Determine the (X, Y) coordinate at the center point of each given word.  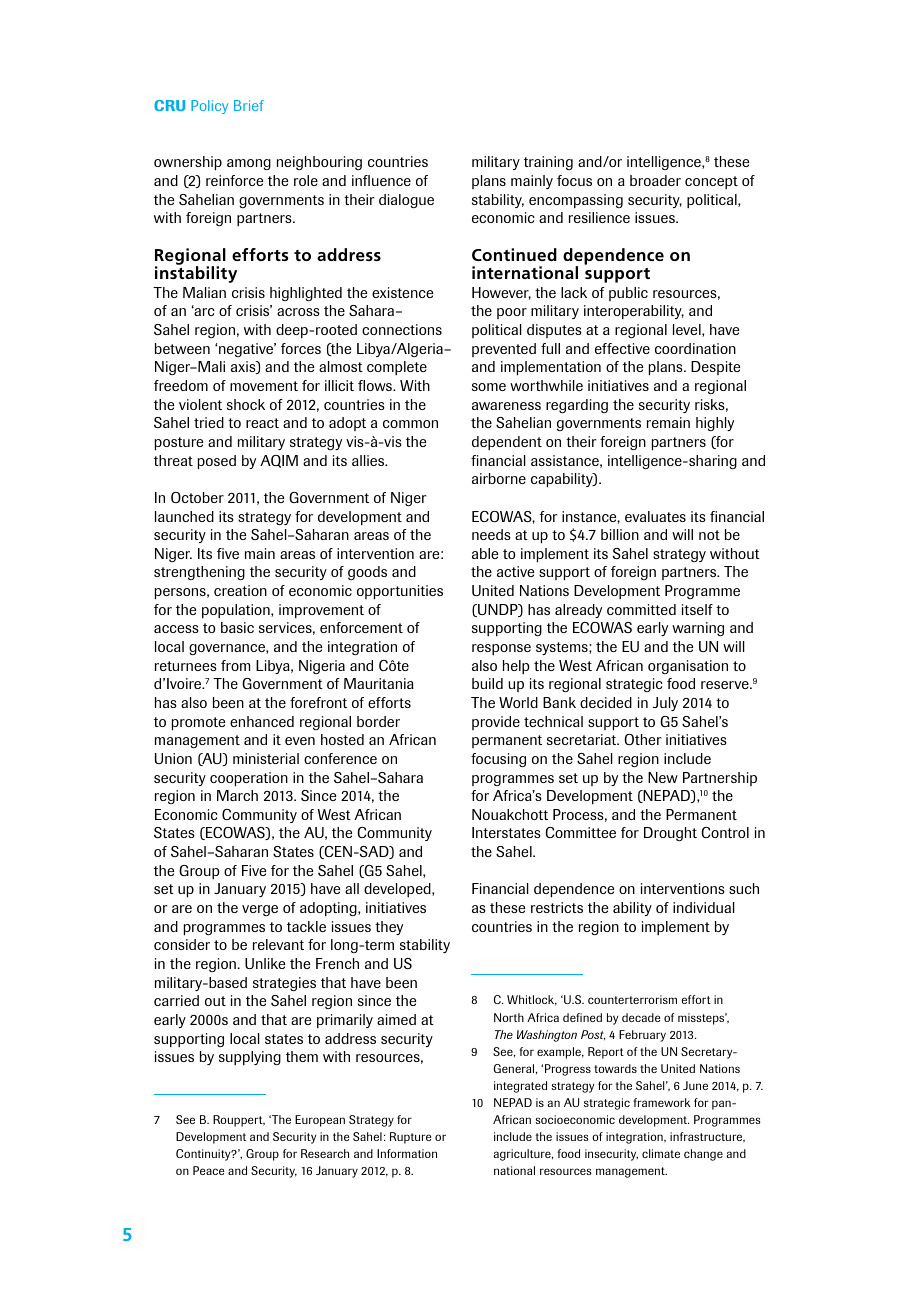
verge (260, 910)
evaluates (655, 516)
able (485, 553)
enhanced (262, 721)
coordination (695, 348)
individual (704, 907)
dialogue (406, 201)
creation (240, 590)
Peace (208, 1170)
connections (402, 329)
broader (655, 180)
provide (496, 723)
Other (642, 739)
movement (264, 386)
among (249, 164)
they (389, 928)
